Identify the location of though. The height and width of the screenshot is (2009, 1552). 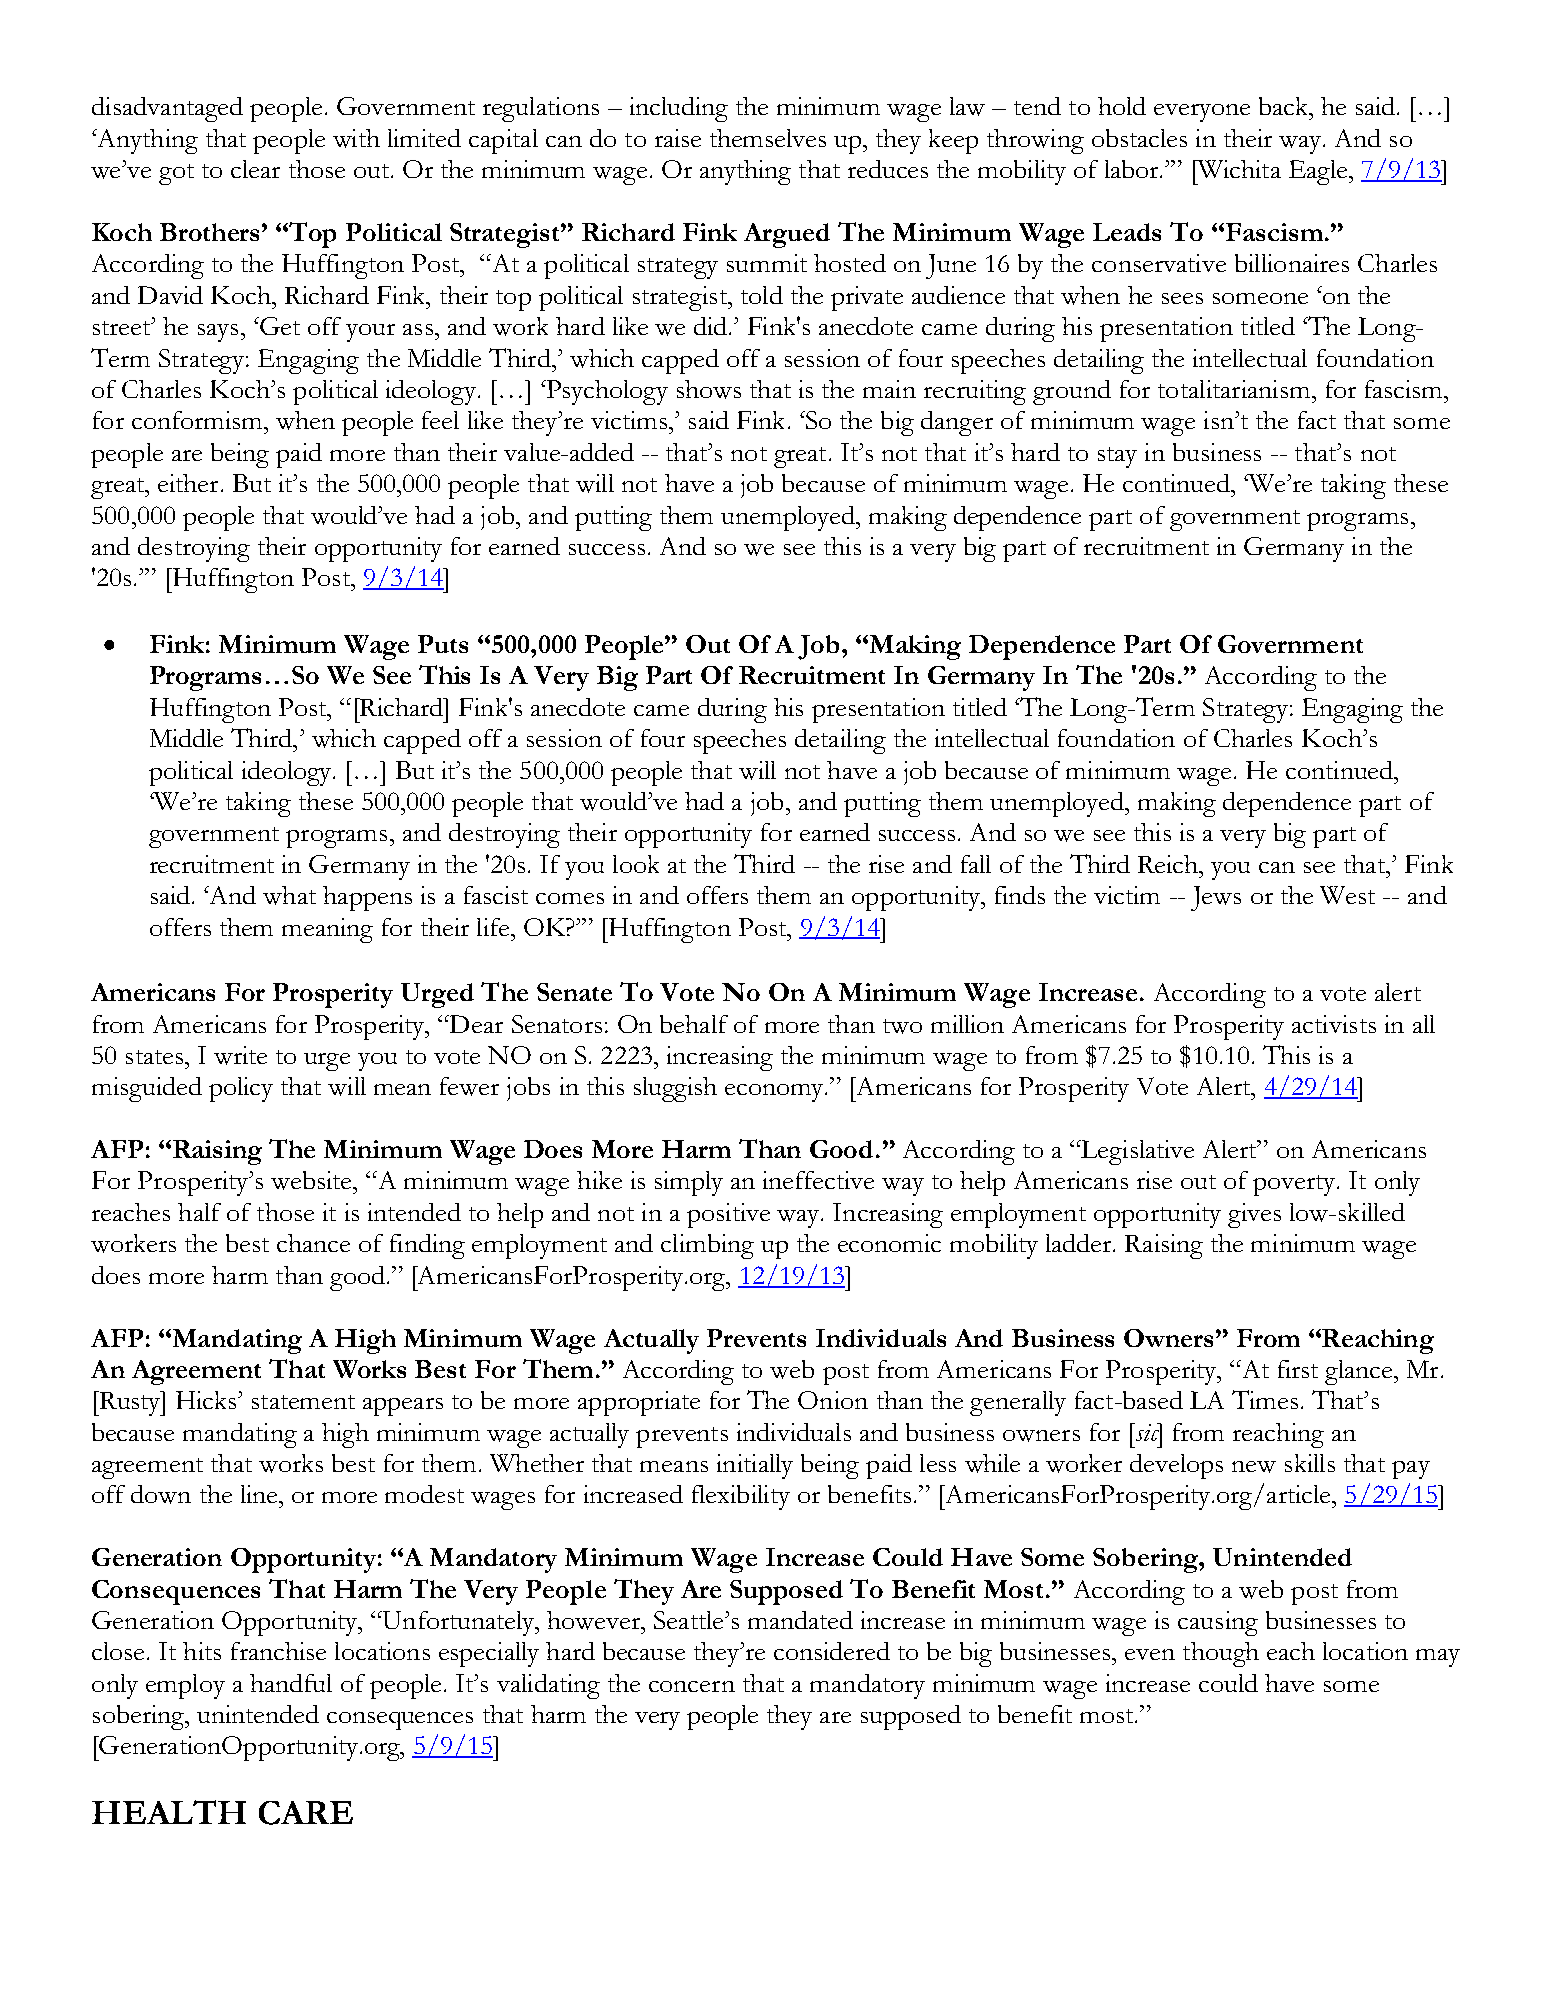
(1221, 1654).
